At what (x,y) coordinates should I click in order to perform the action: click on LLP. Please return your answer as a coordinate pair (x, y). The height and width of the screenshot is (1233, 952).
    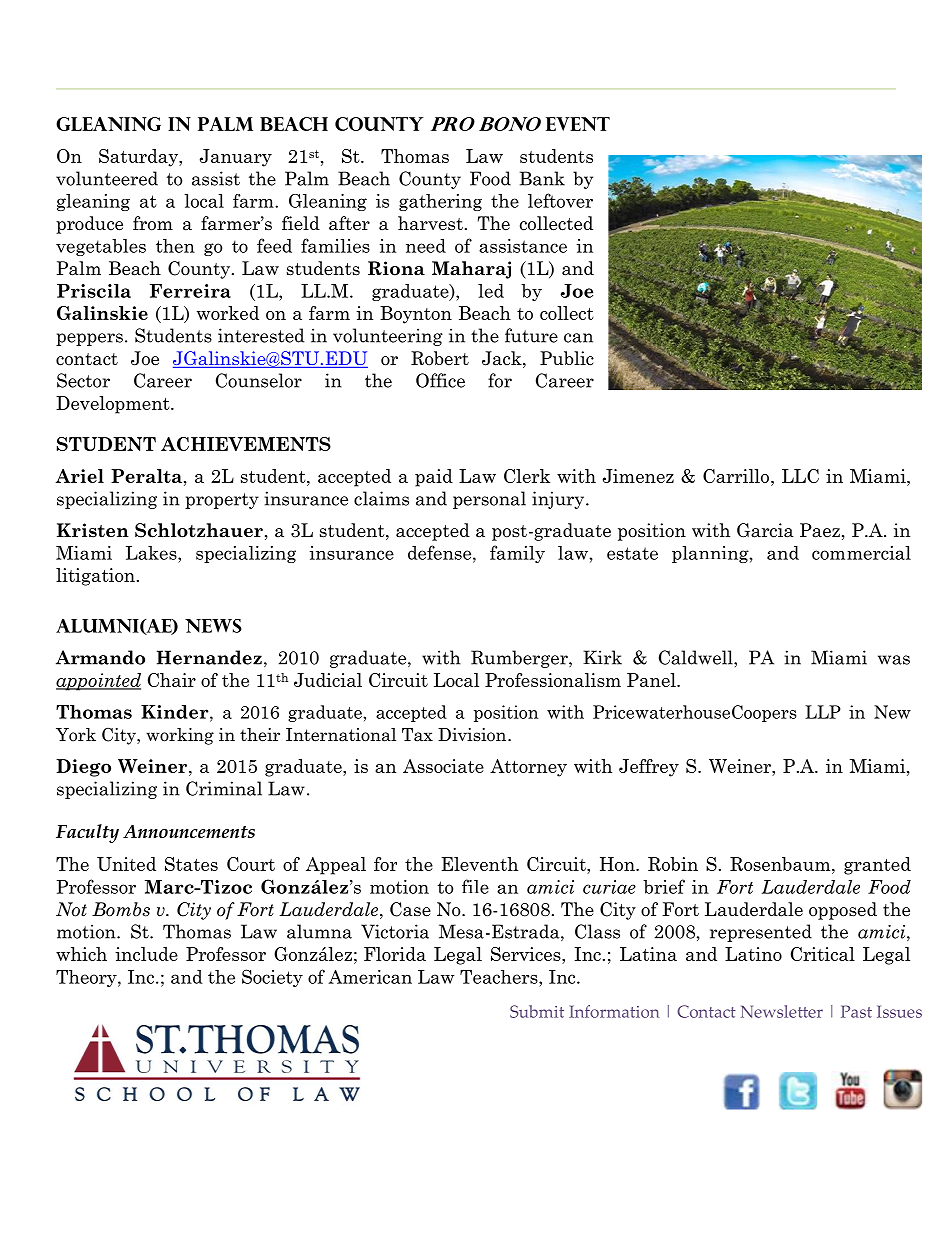
    Looking at the image, I should click on (823, 712).
